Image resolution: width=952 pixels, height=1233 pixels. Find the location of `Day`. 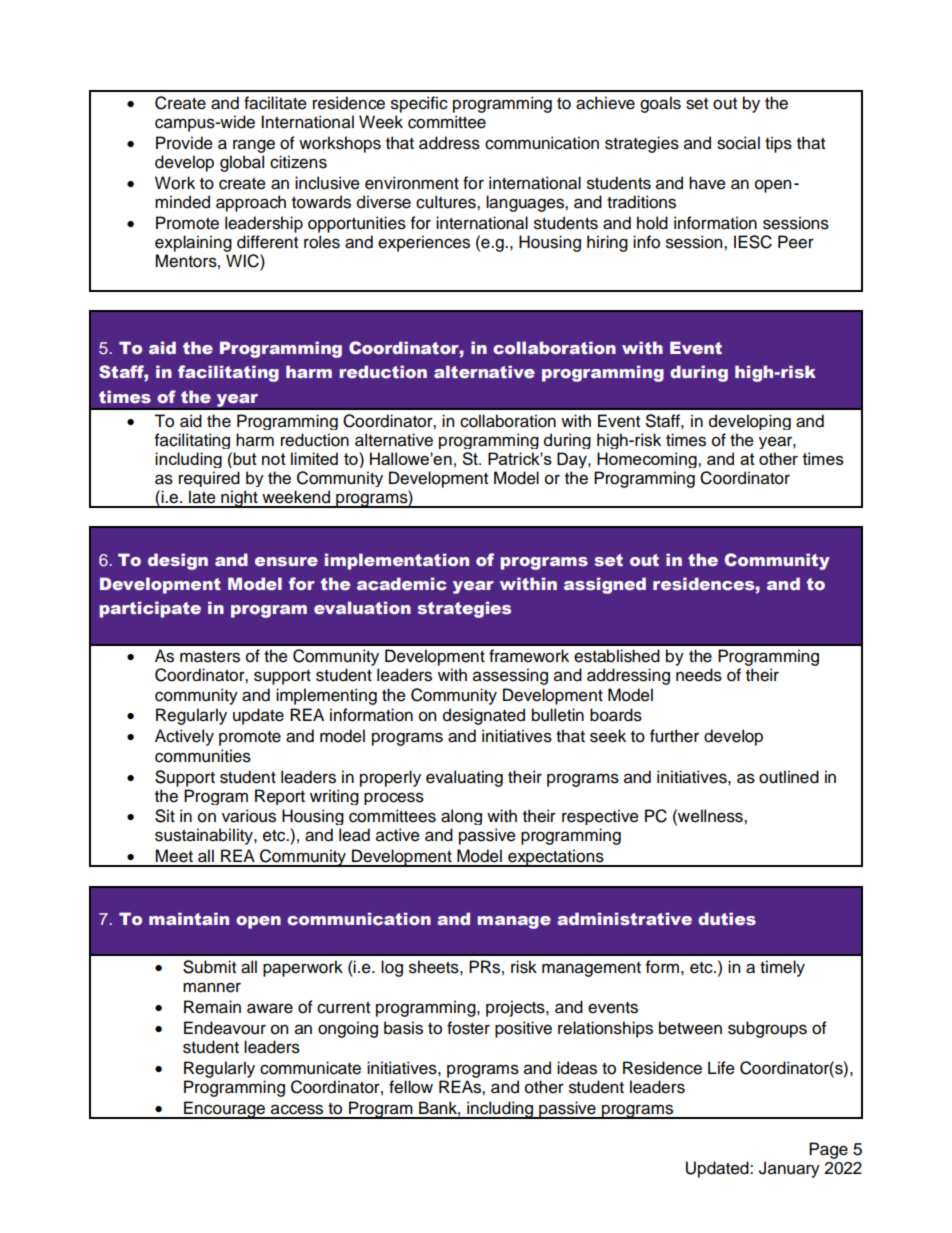

Day is located at coordinates (573, 460).
